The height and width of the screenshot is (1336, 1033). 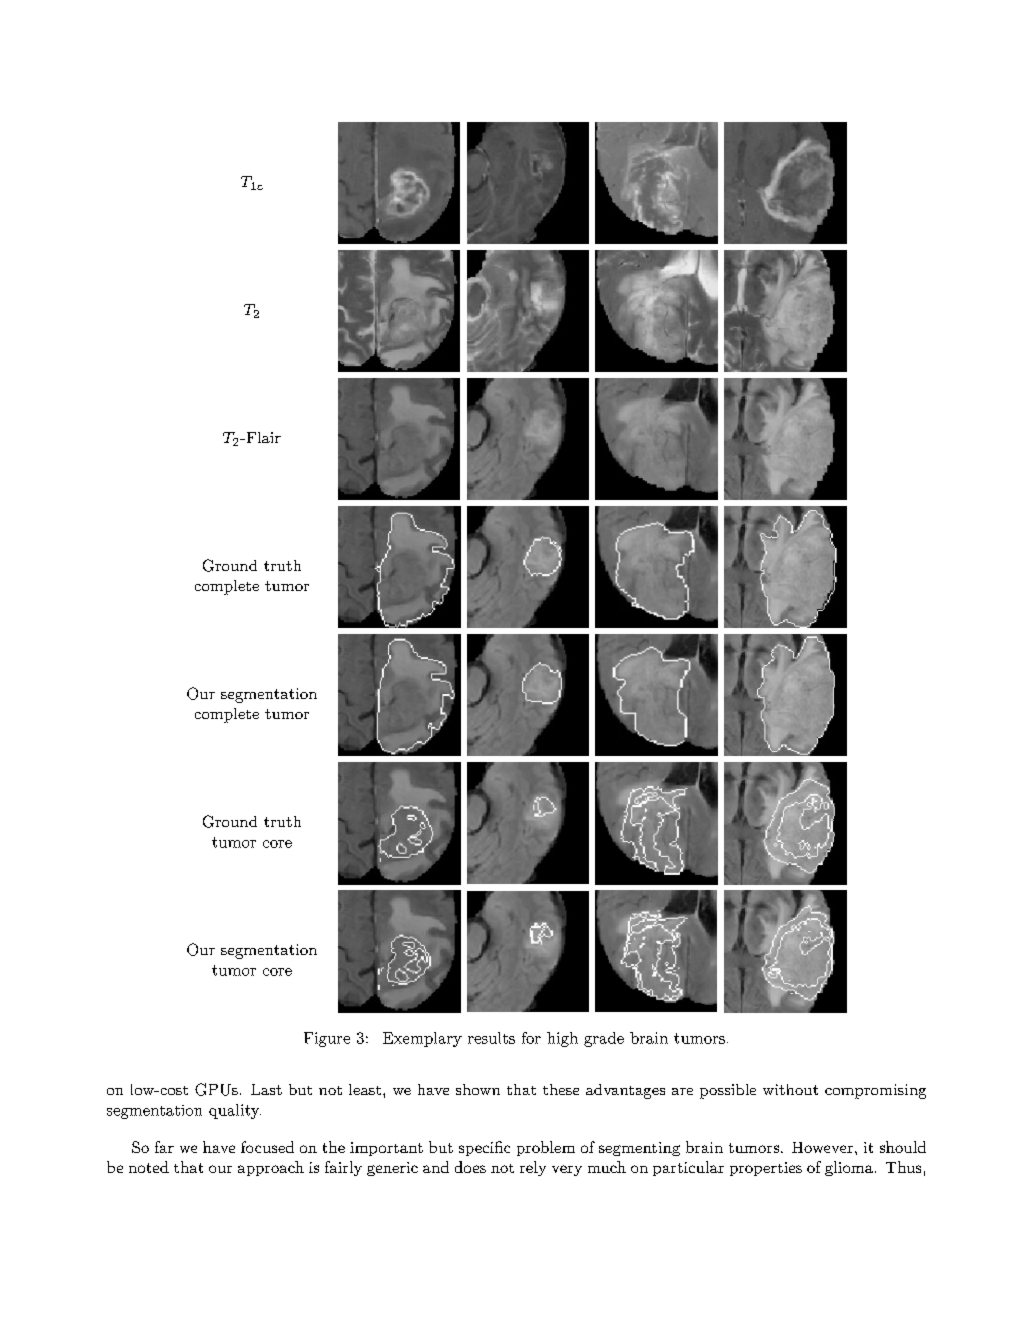 I want to click on Last, so click(x=266, y=1089).
